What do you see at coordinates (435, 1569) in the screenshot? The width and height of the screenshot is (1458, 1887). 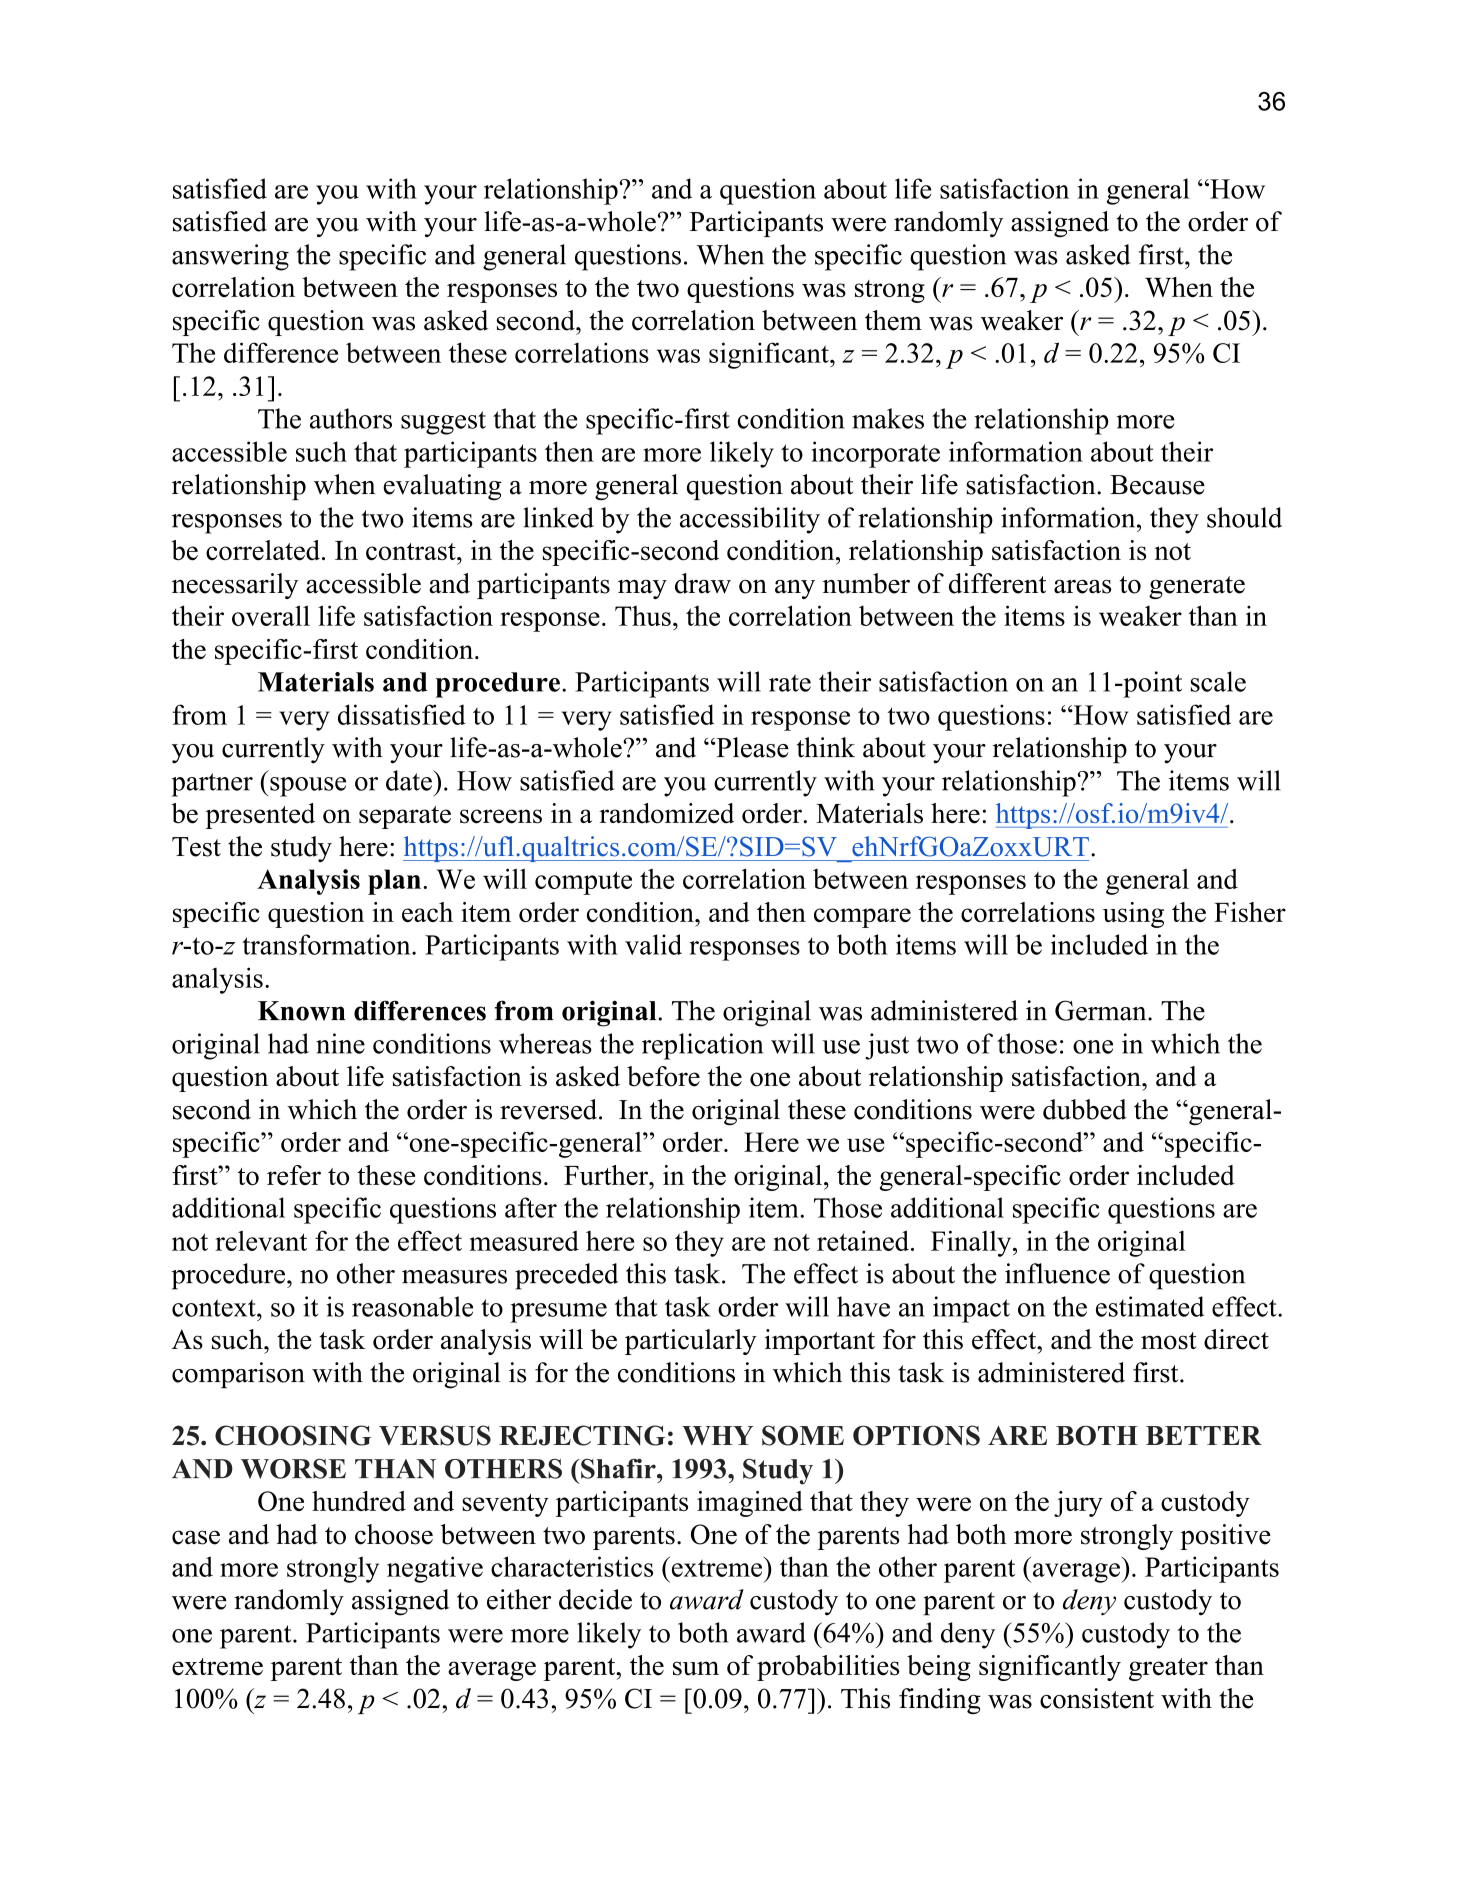 I see `negative` at bounding box center [435, 1569].
